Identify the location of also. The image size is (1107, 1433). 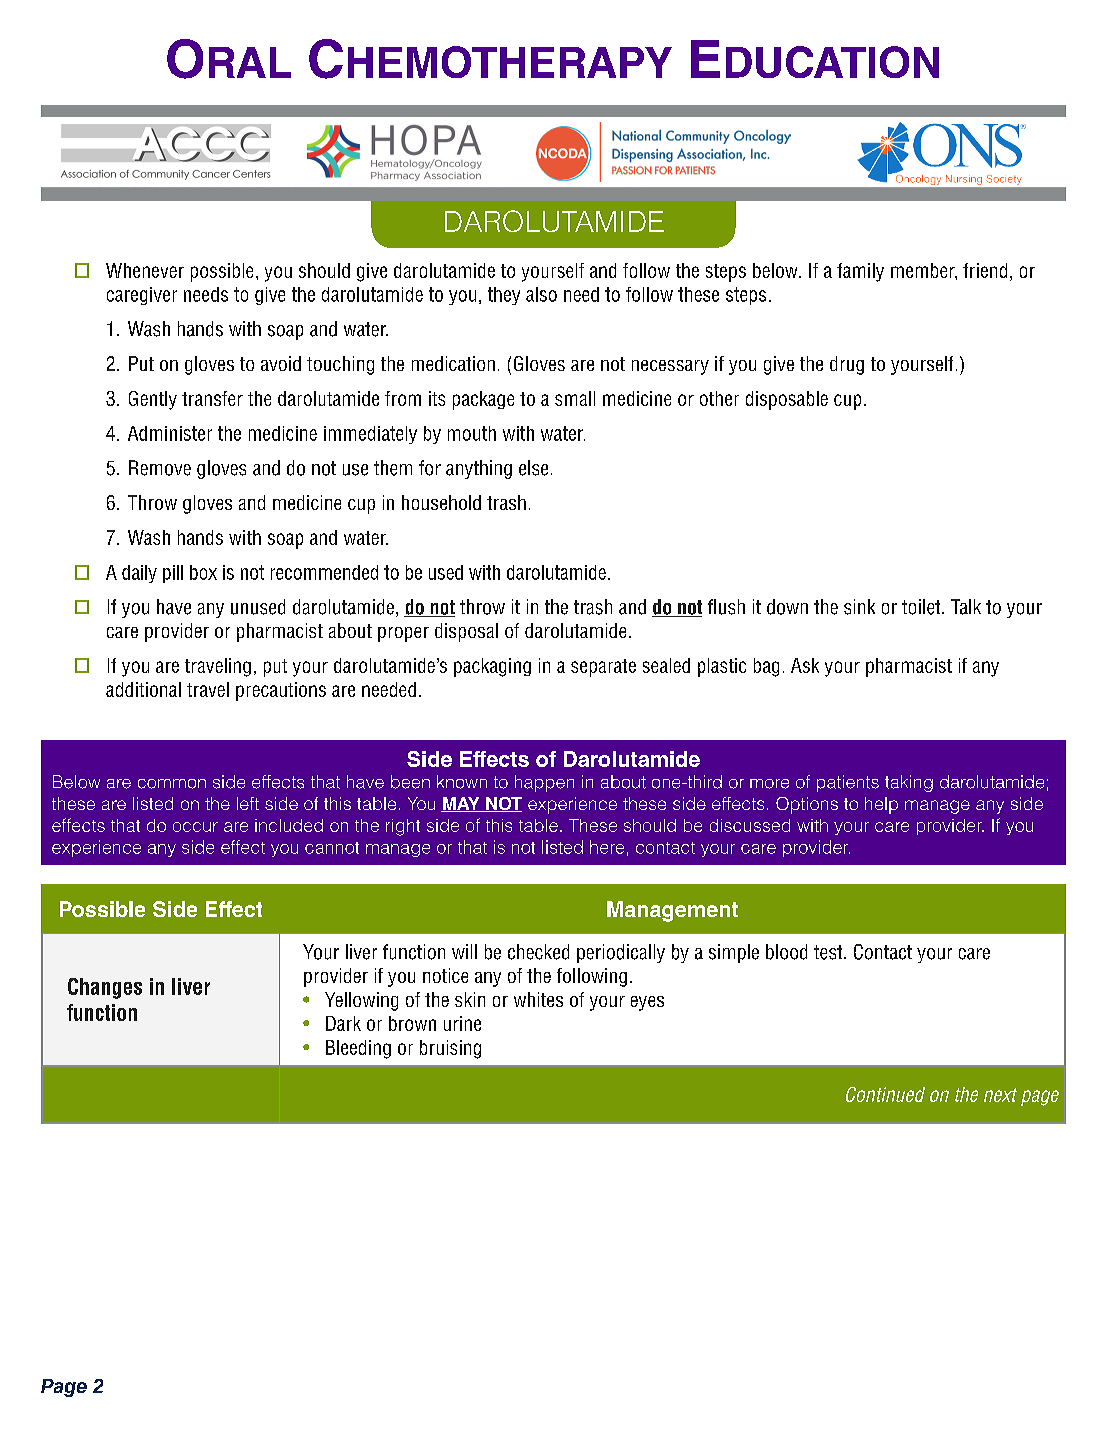
(541, 294).
